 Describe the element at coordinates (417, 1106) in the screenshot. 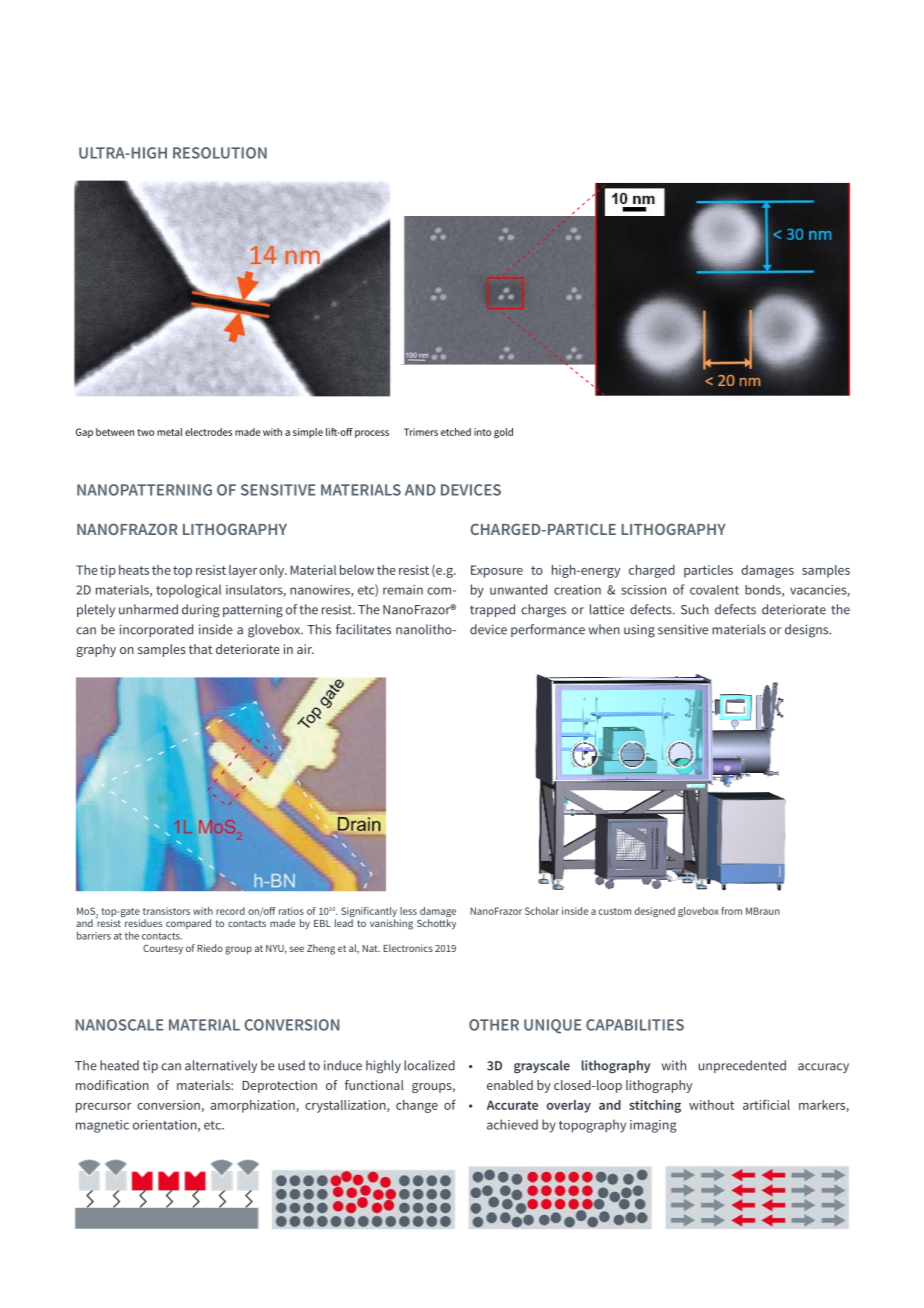

I see `change` at that location.
